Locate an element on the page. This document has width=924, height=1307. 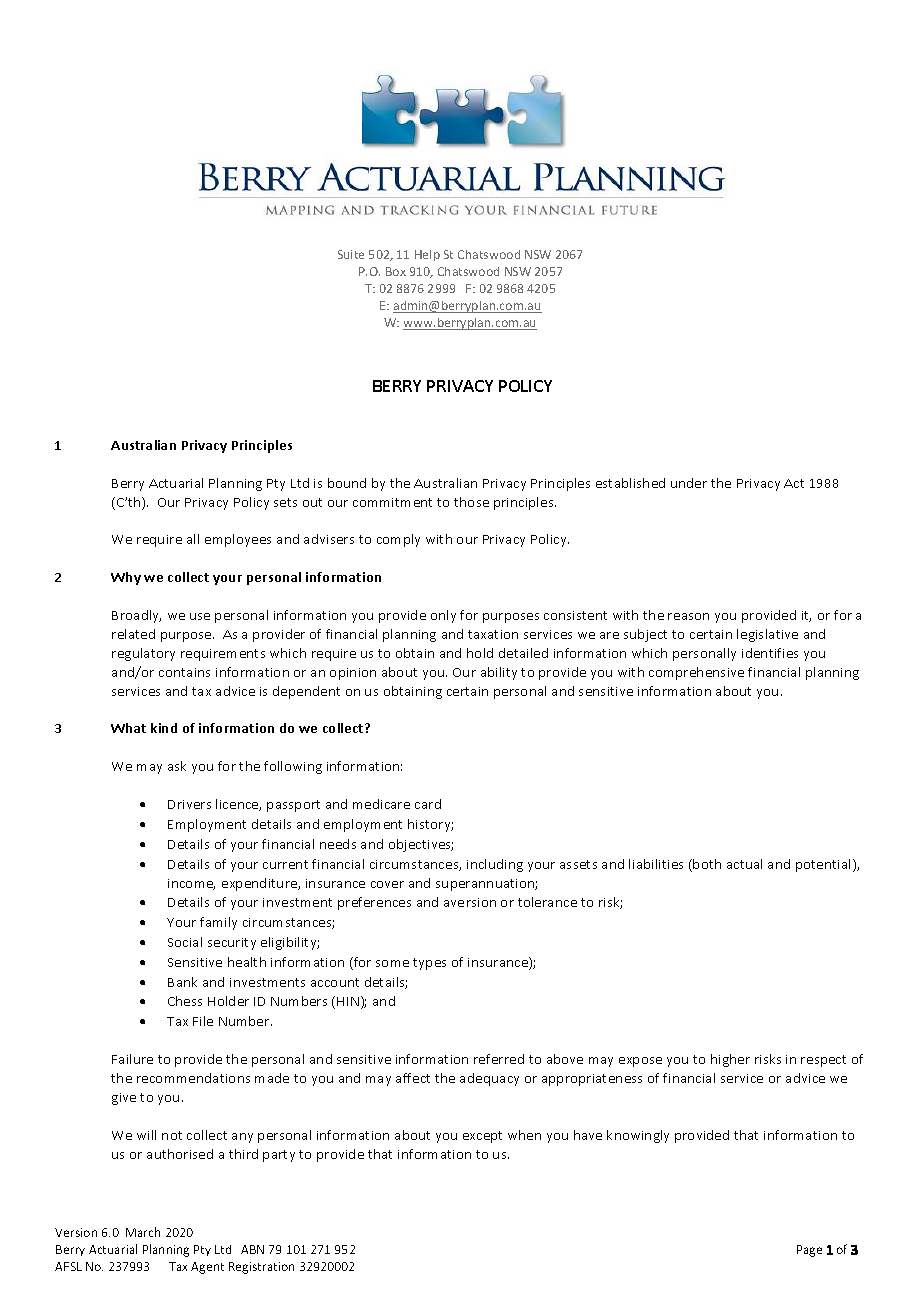
types is located at coordinates (429, 964).
